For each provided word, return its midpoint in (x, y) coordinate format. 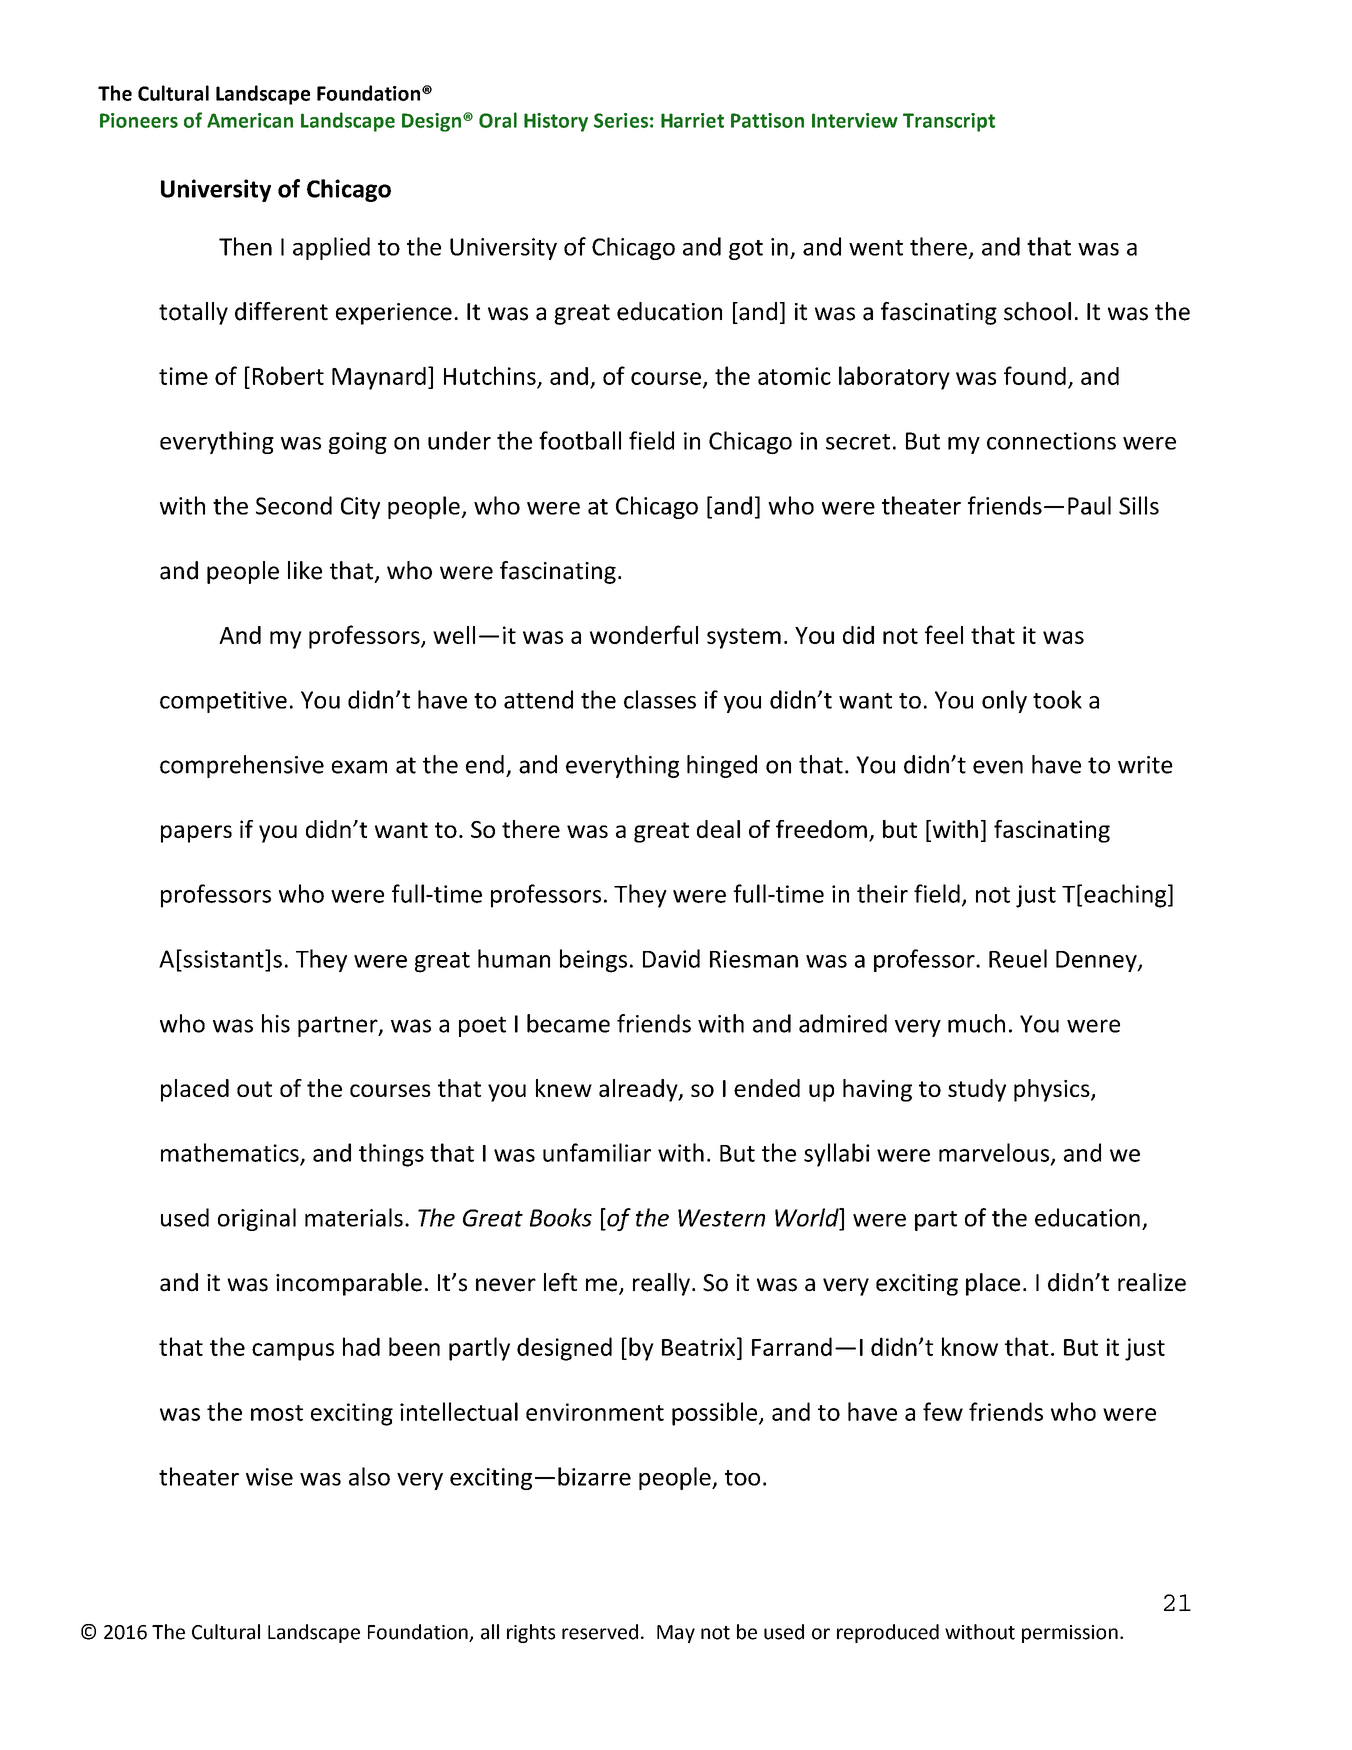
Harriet (692, 120)
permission (1070, 1634)
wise (269, 1477)
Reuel (1018, 958)
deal (718, 829)
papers (196, 834)
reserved (600, 1632)
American (250, 120)
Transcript (949, 122)
